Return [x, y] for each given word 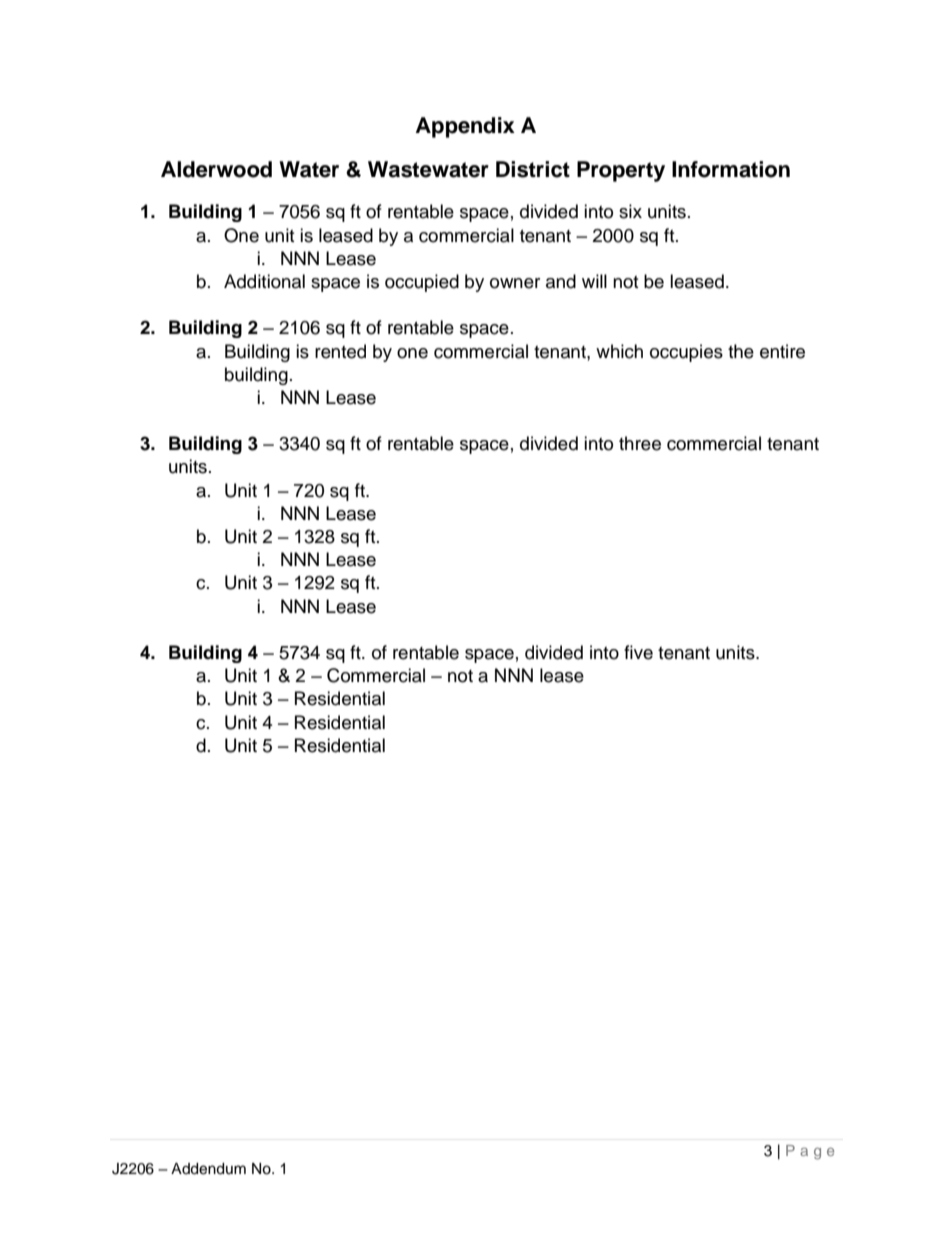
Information [731, 169]
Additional [264, 281]
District [533, 169]
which [619, 351]
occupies [686, 353]
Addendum [208, 1169]
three [640, 443]
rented [340, 351]
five [638, 652]
